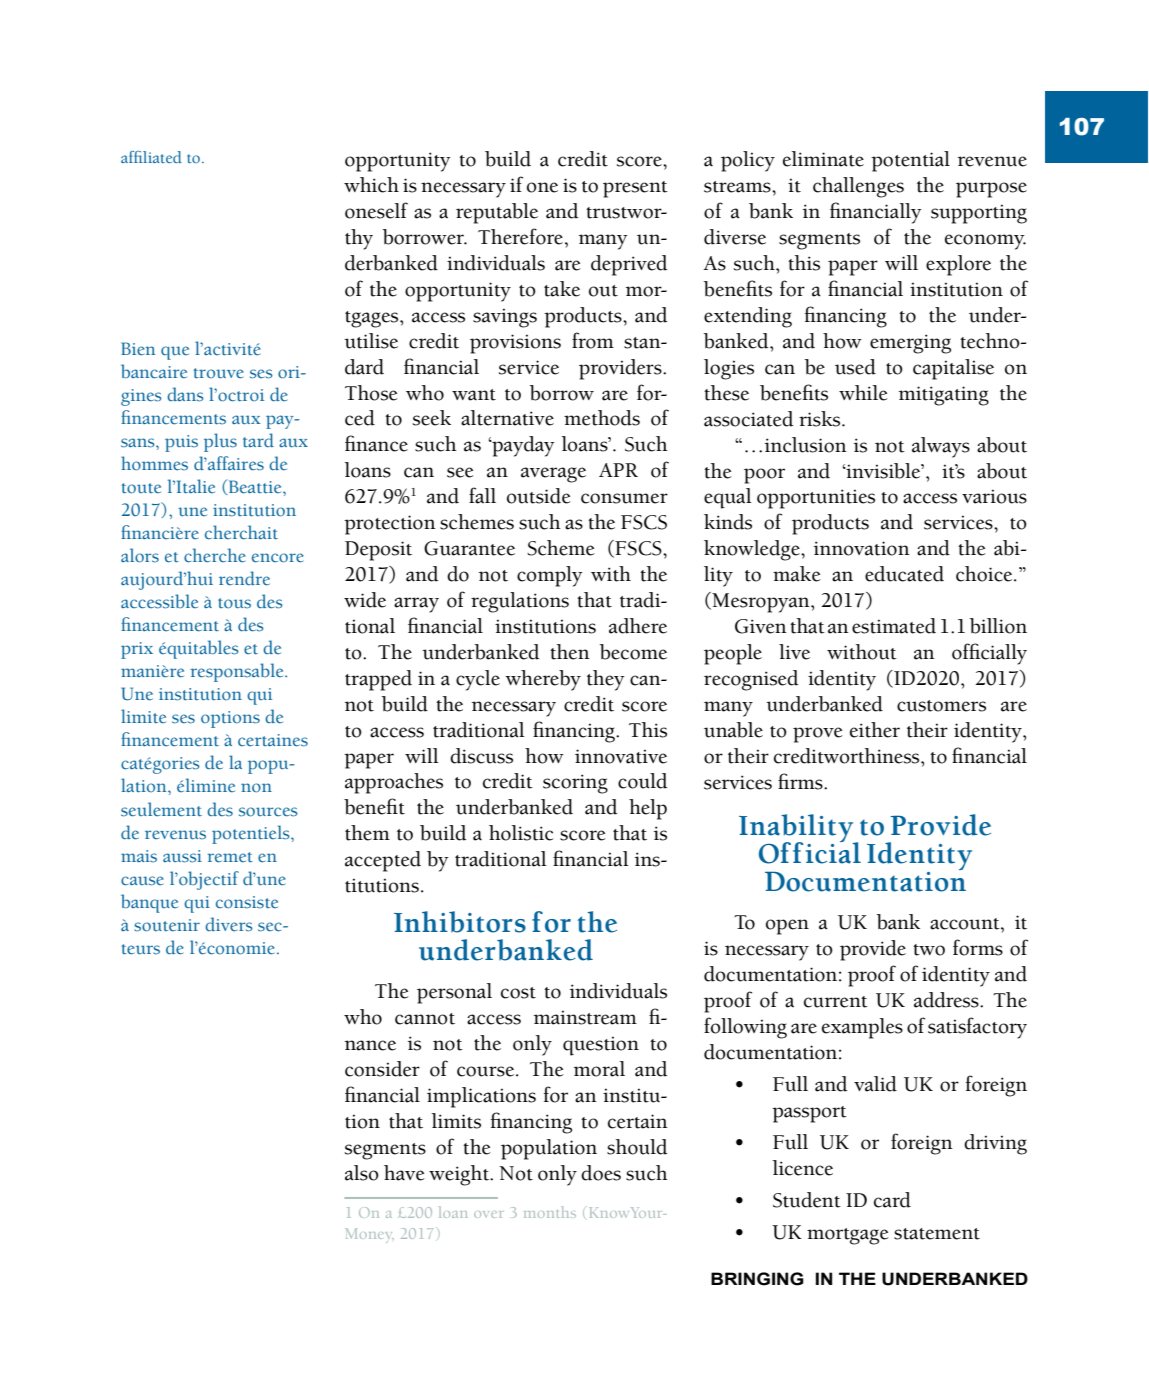 The image size is (1149, 1390). What do you see at coordinates (518, 993) in the image?
I see `cost` at bounding box center [518, 993].
